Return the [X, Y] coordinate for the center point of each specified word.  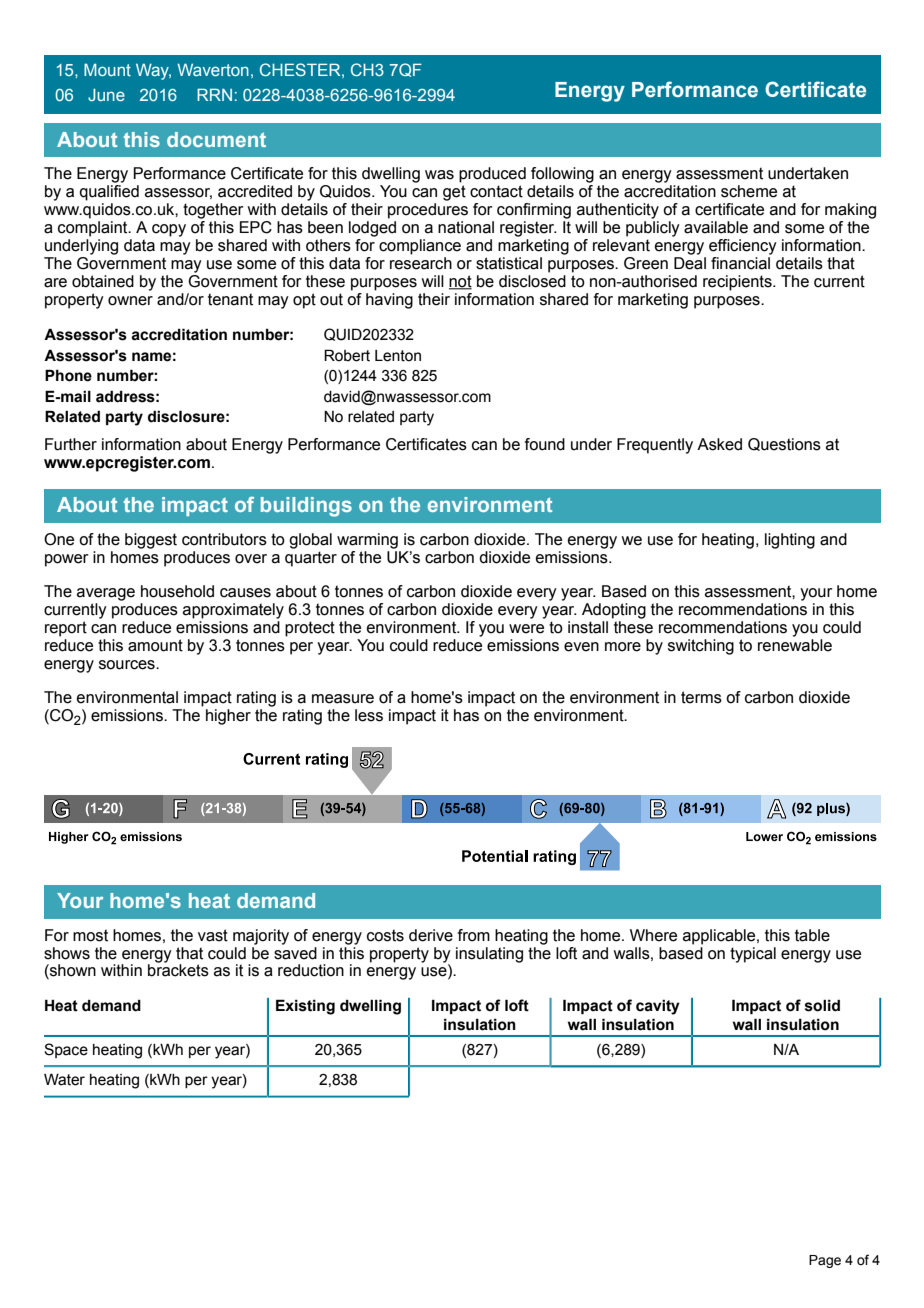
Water [64, 1079]
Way [153, 71]
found [545, 444]
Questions [784, 444]
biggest [151, 541]
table [812, 935]
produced [492, 175]
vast [213, 935]
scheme [749, 191]
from [474, 935]
